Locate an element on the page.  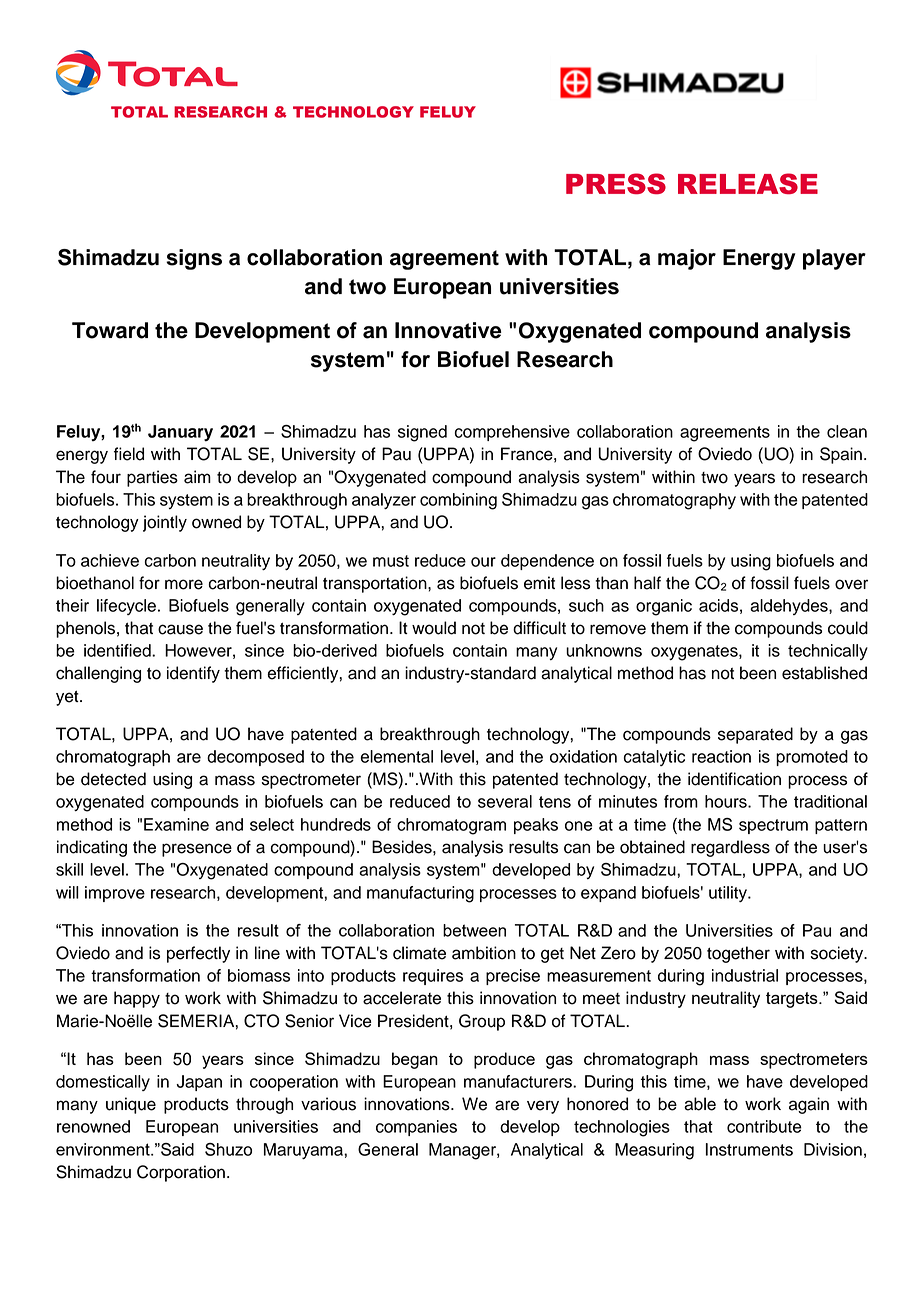
Corporation is located at coordinates (181, 1173).
